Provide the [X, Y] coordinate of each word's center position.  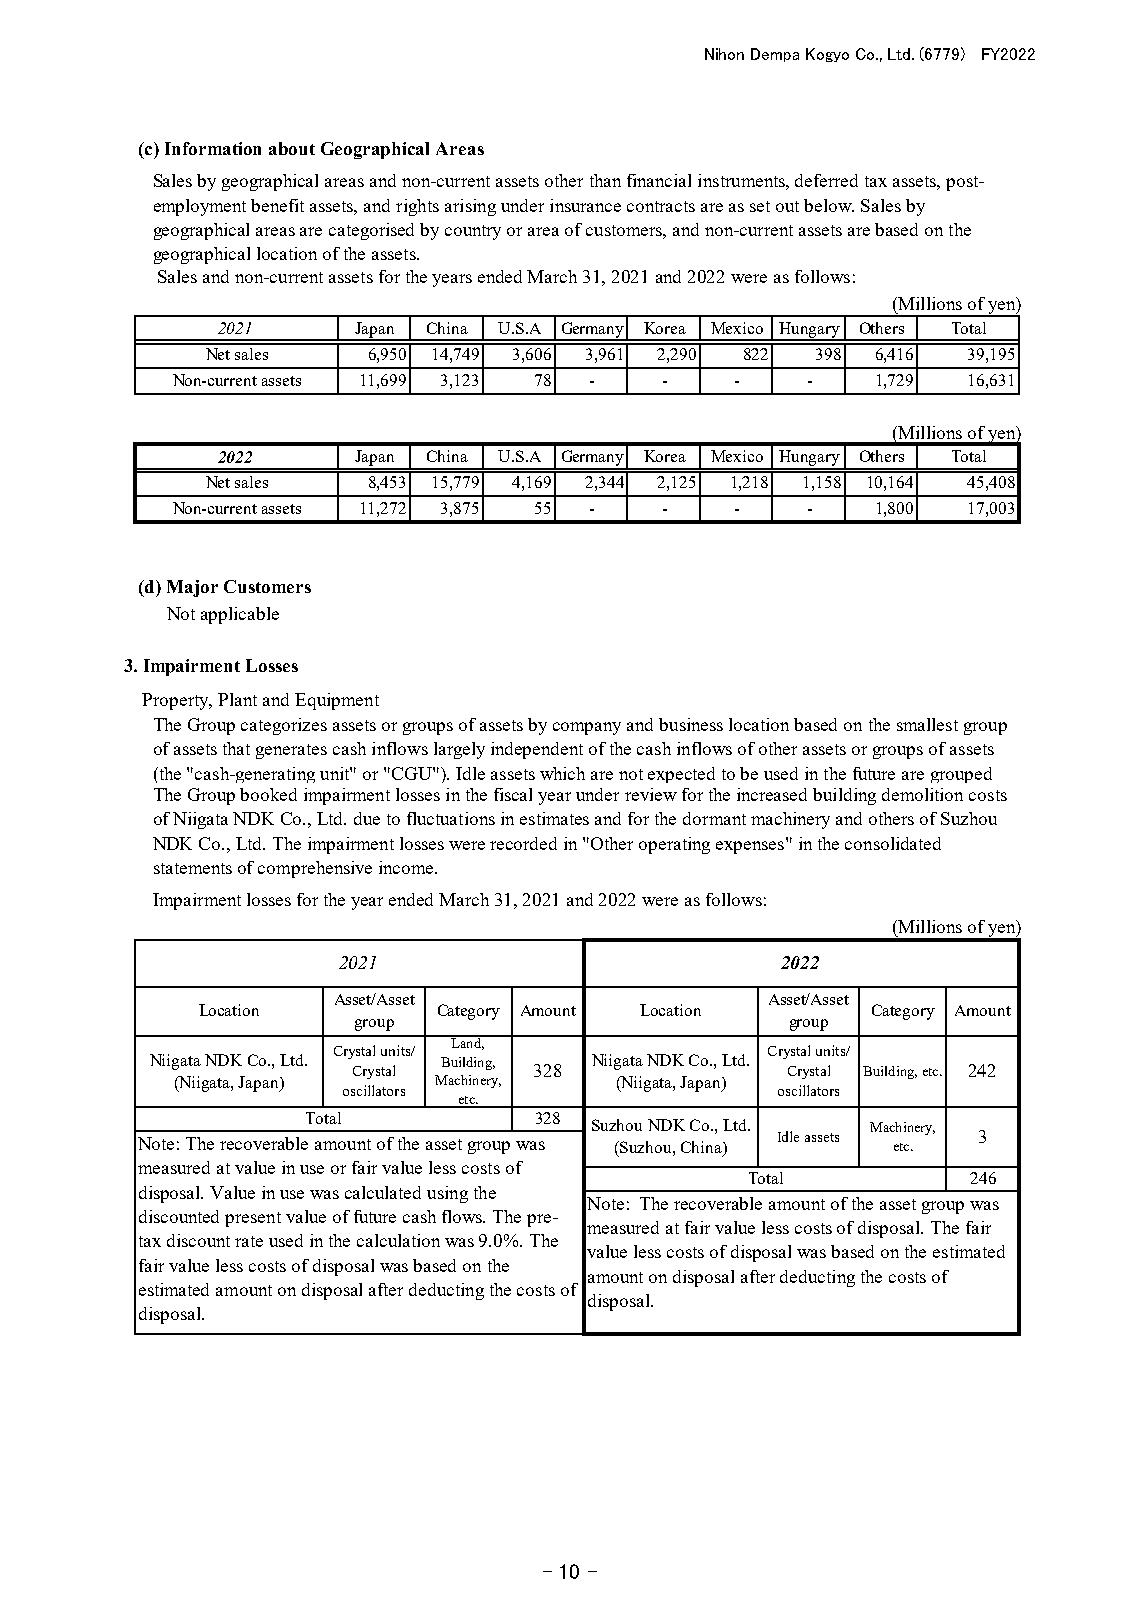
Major [192, 588]
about [292, 148]
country [473, 232]
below [829, 205]
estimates [554, 818]
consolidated [893, 843]
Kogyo [827, 55]
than [605, 180]
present [253, 1219]
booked [268, 794]
